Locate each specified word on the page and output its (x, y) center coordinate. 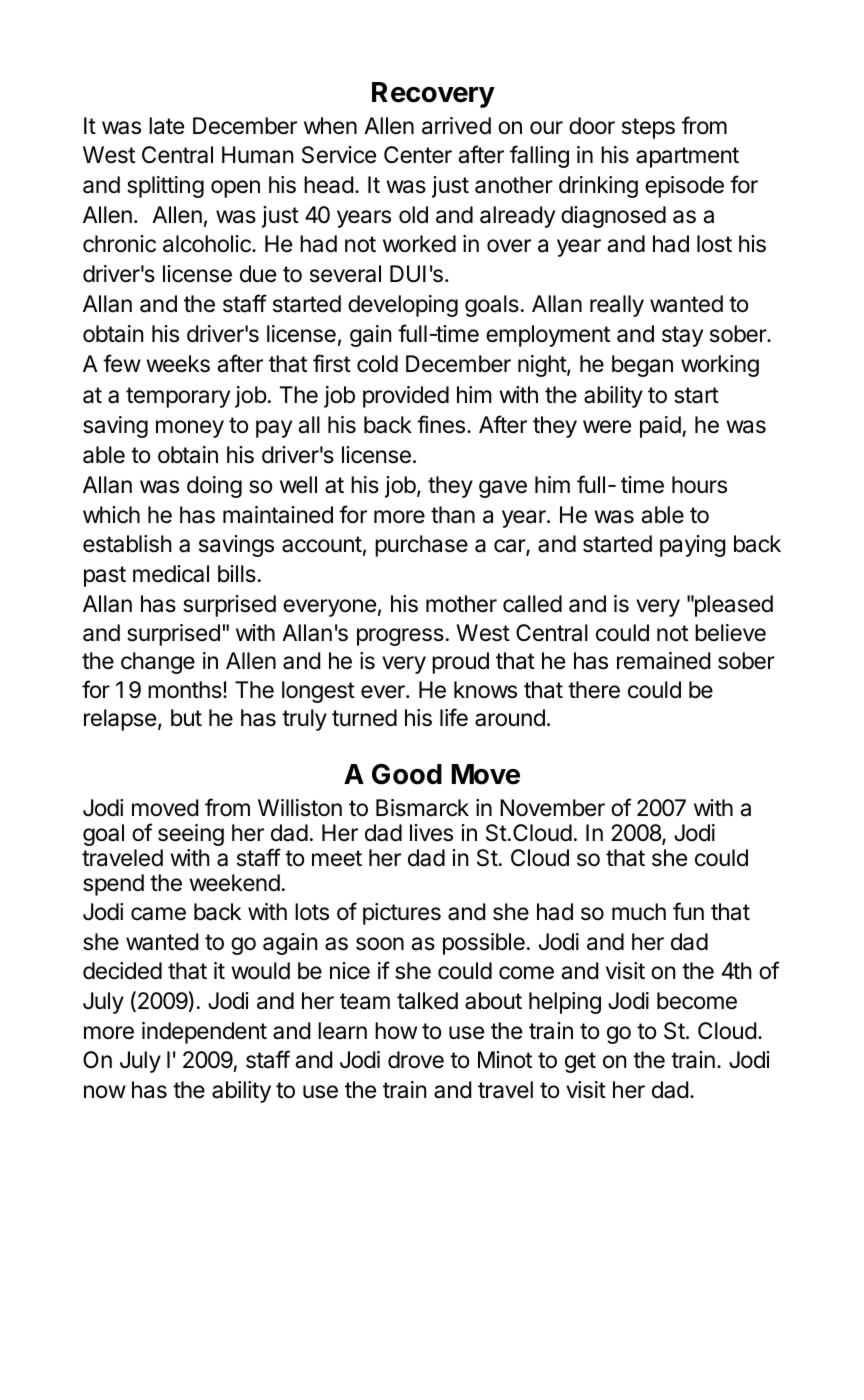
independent (204, 1033)
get (580, 1062)
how (396, 1031)
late (166, 126)
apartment (687, 157)
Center (418, 155)
